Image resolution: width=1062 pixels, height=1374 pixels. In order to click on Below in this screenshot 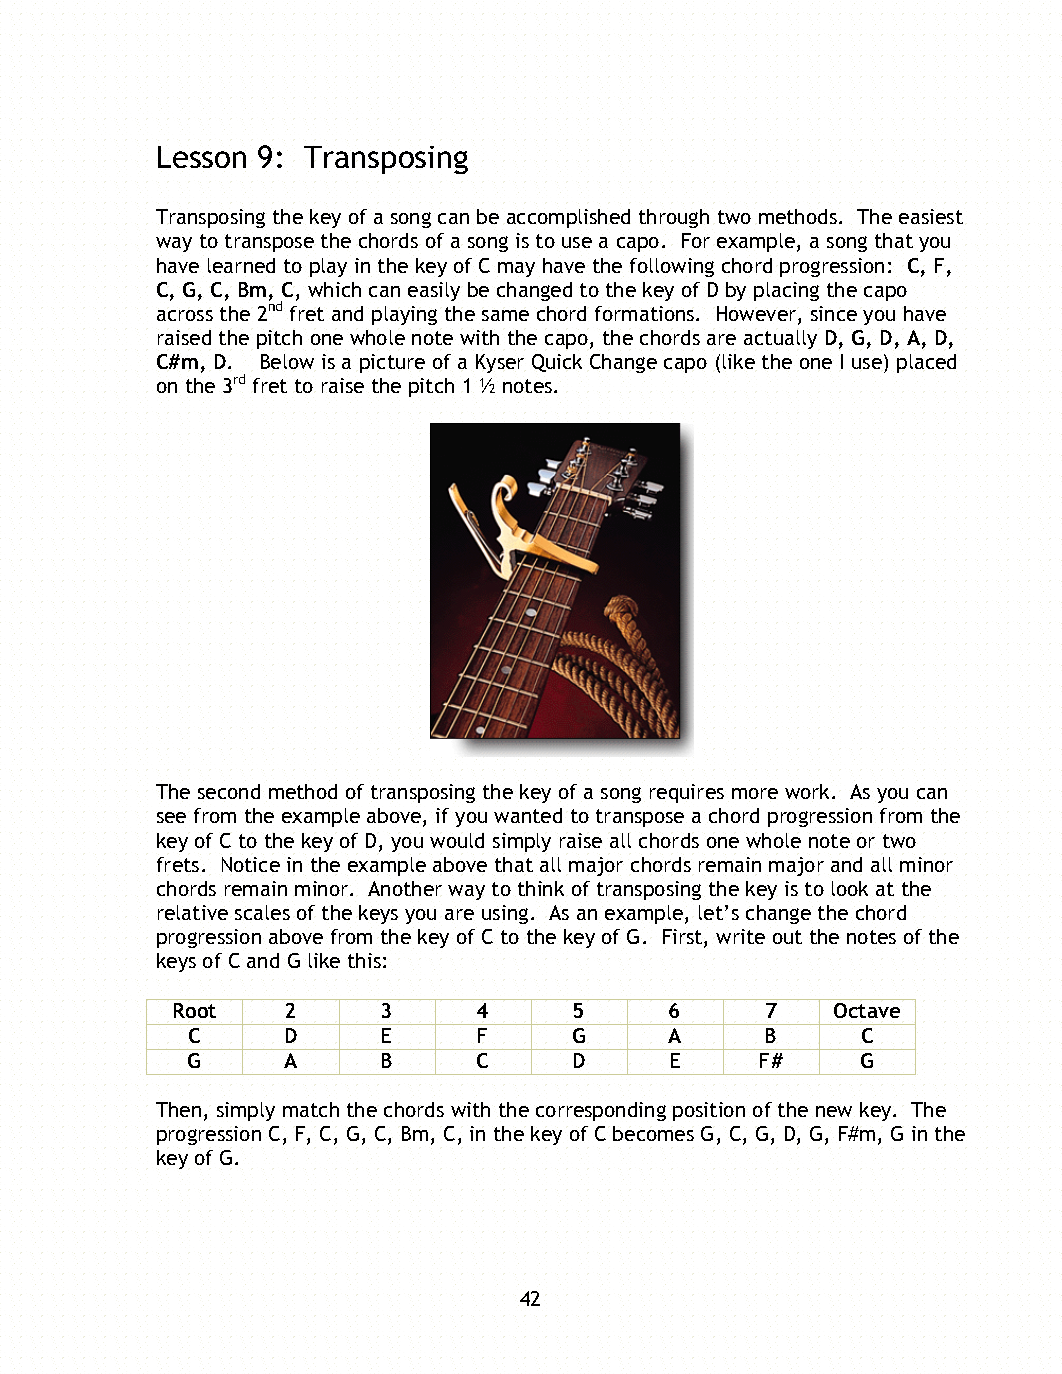, I will do `click(287, 361)`.
